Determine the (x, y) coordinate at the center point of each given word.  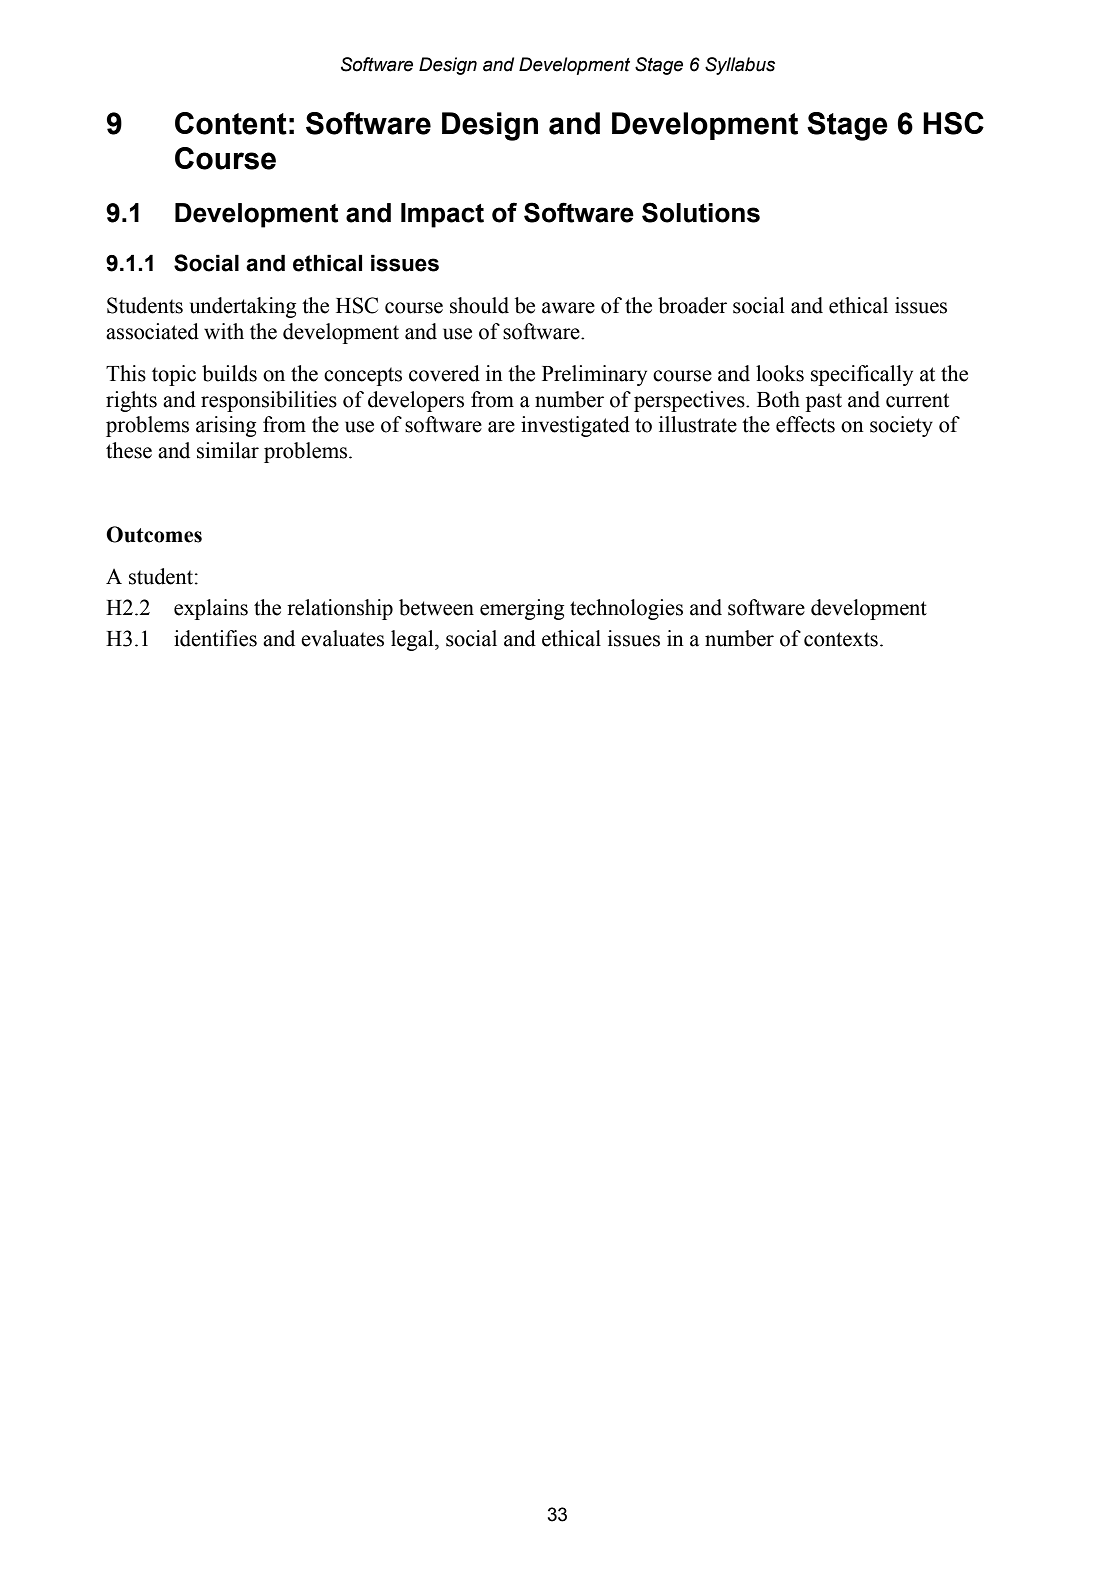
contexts (841, 639)
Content (231, 123)
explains (211, 609)
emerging (522, 609)
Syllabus (740, 66)
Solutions (701, 212)
